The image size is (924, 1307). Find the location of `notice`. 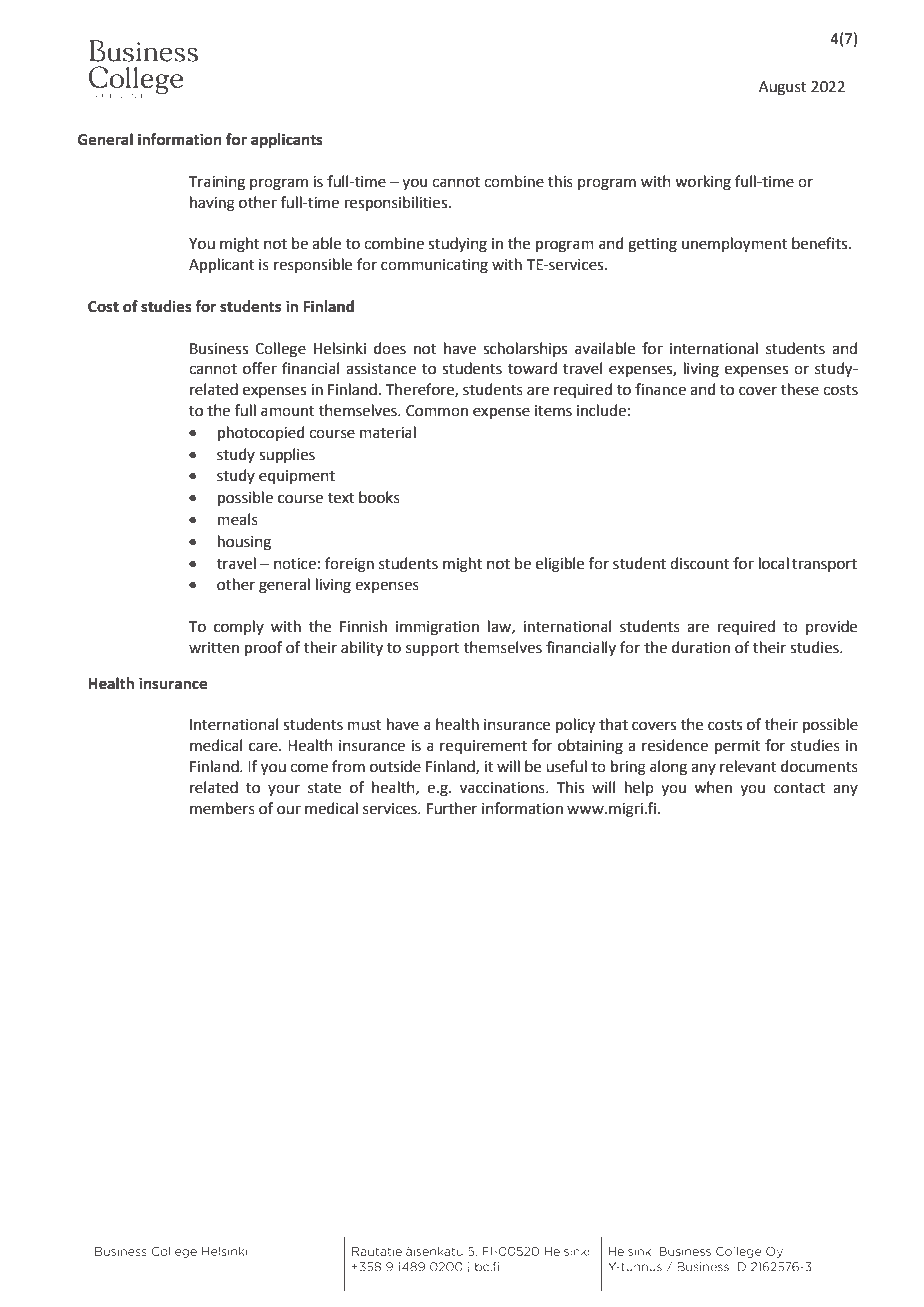

notice is located at coordinates (295, 564).
